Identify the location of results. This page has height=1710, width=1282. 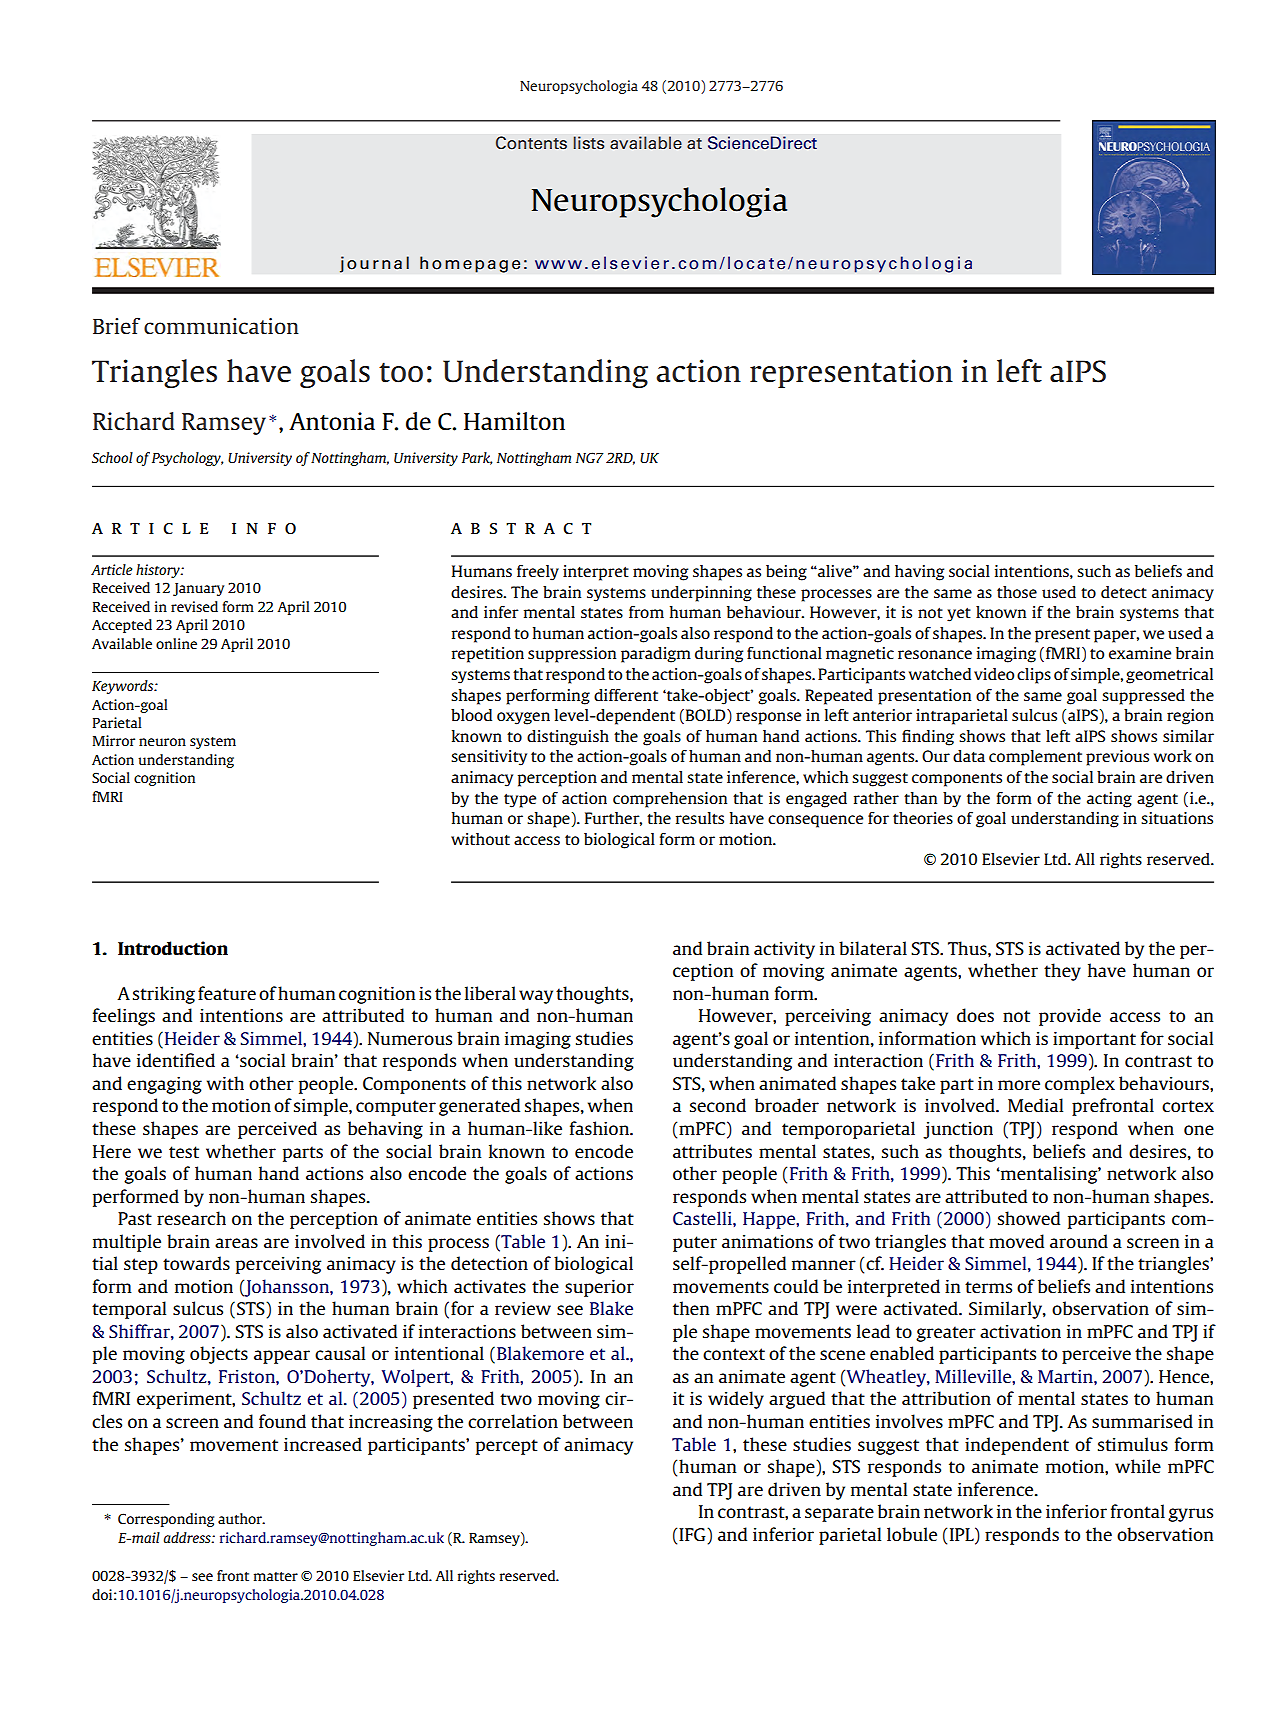
(700, 818).
